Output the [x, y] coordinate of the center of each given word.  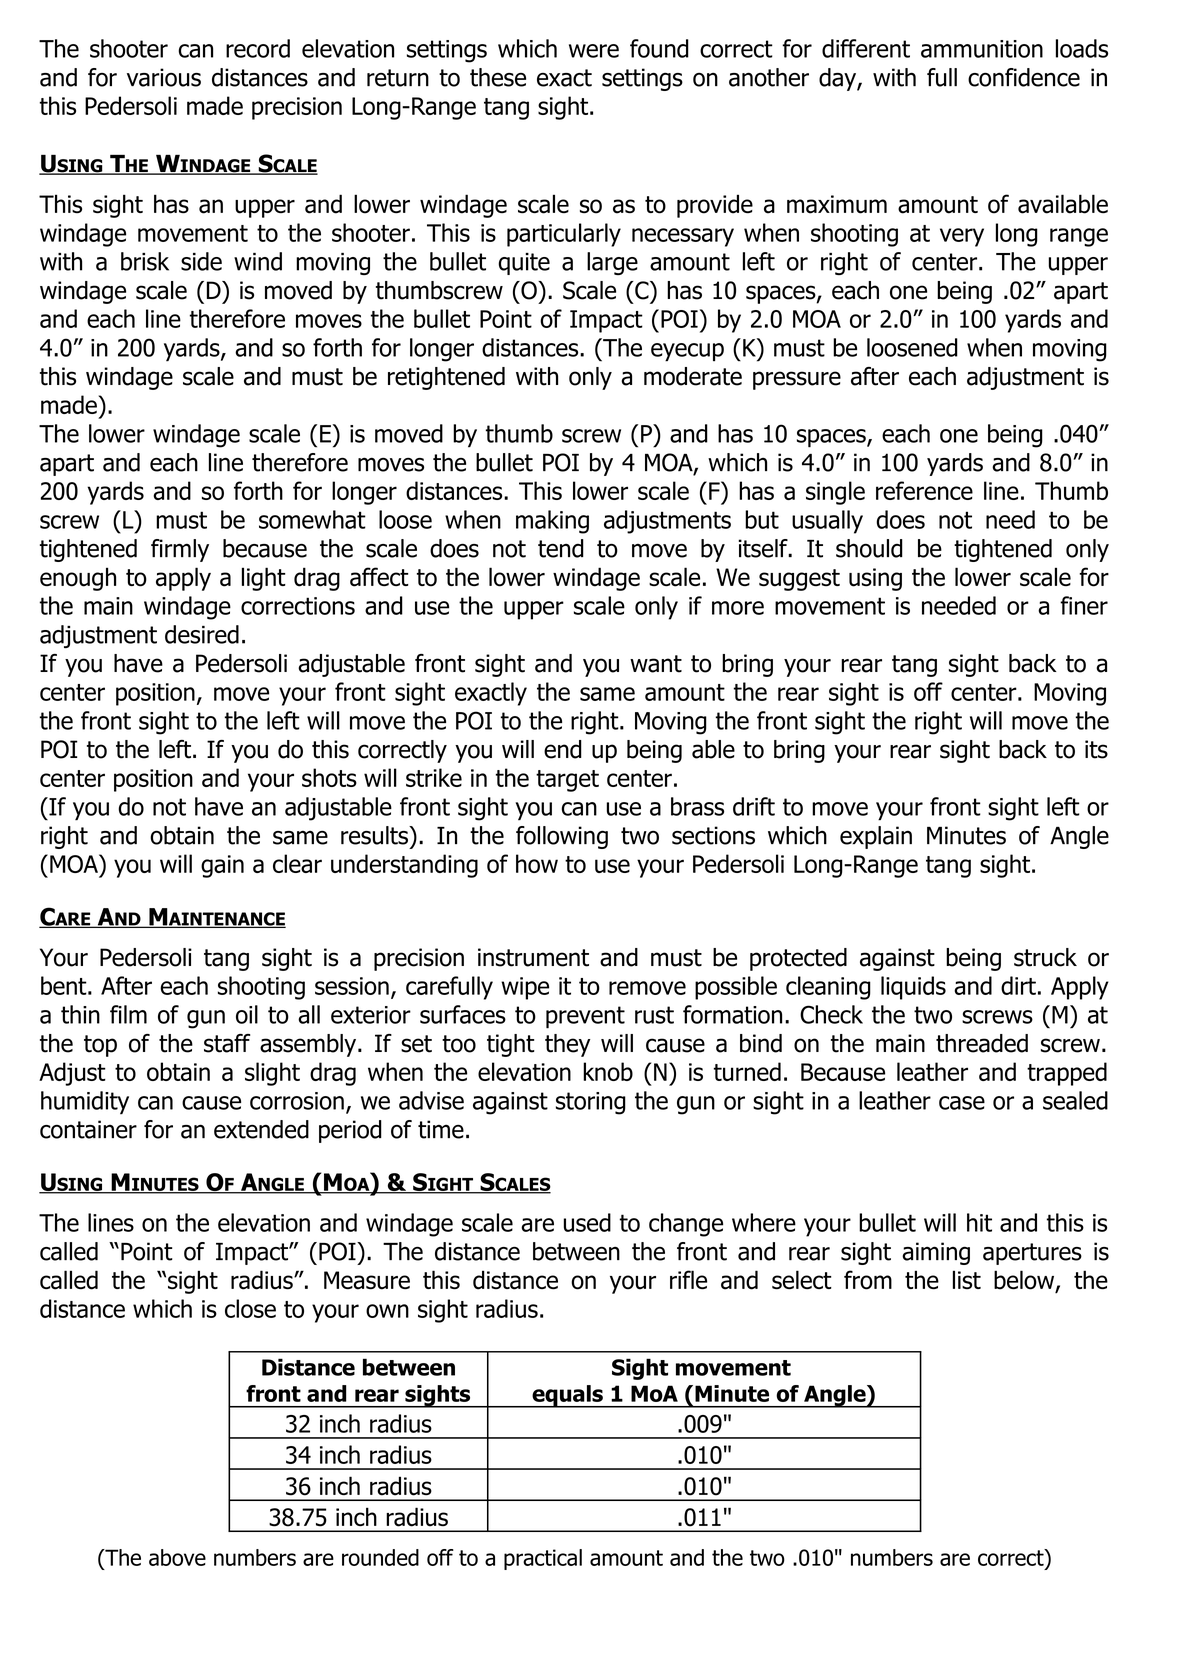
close [250, 1308]
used [587, 1222]
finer [1084, 605]
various [164, 77]
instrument [533, 957]
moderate [693, 376]
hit [979, 1222]
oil [247, 1014]
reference [924, 490]
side [201, 261]
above [177, 1557]
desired [202, 634]
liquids [913, 988]
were [594, 51]
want [656, 664]
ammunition [982, 49]
